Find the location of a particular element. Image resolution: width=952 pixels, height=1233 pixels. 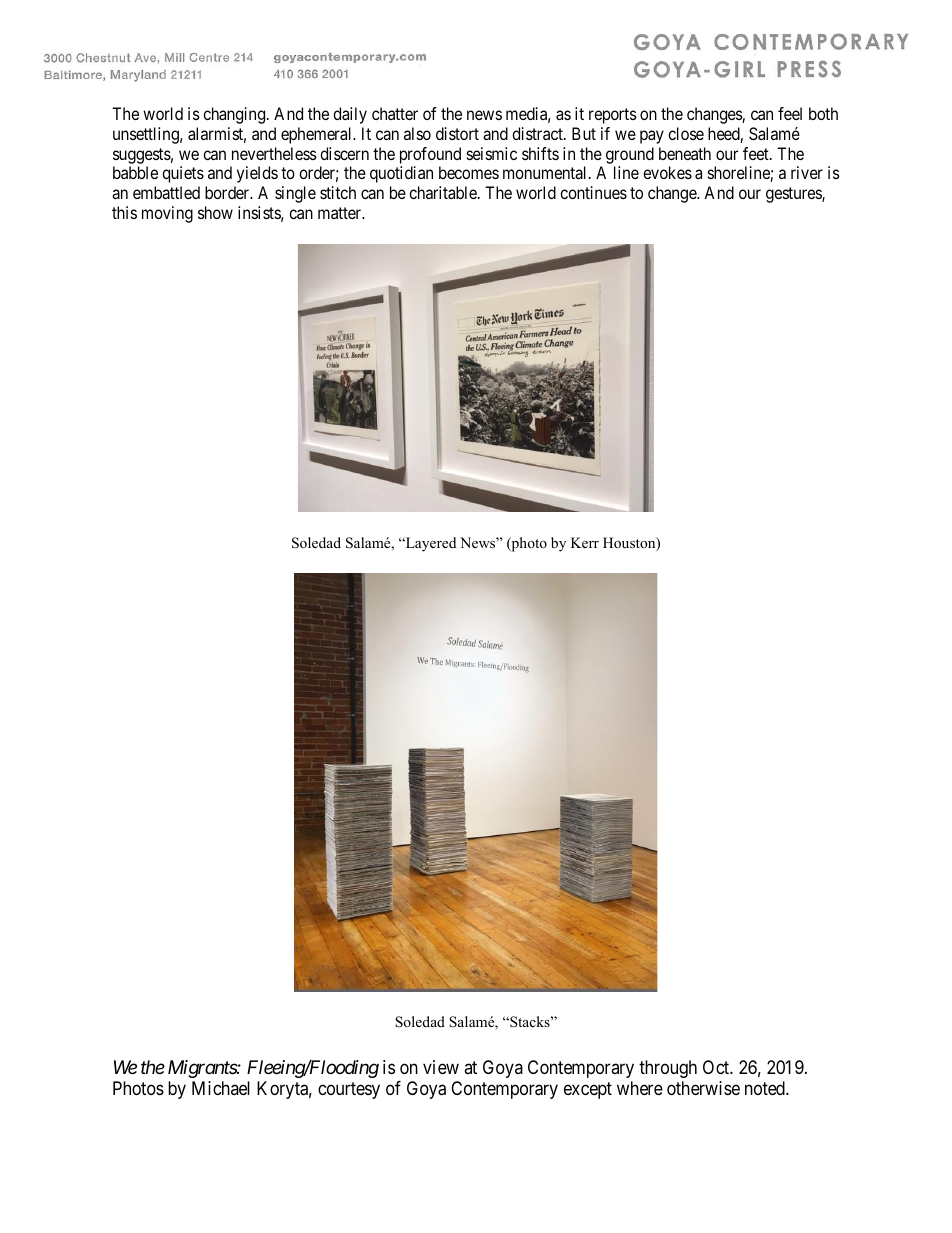

distort is located at coordinates (457, 133).
